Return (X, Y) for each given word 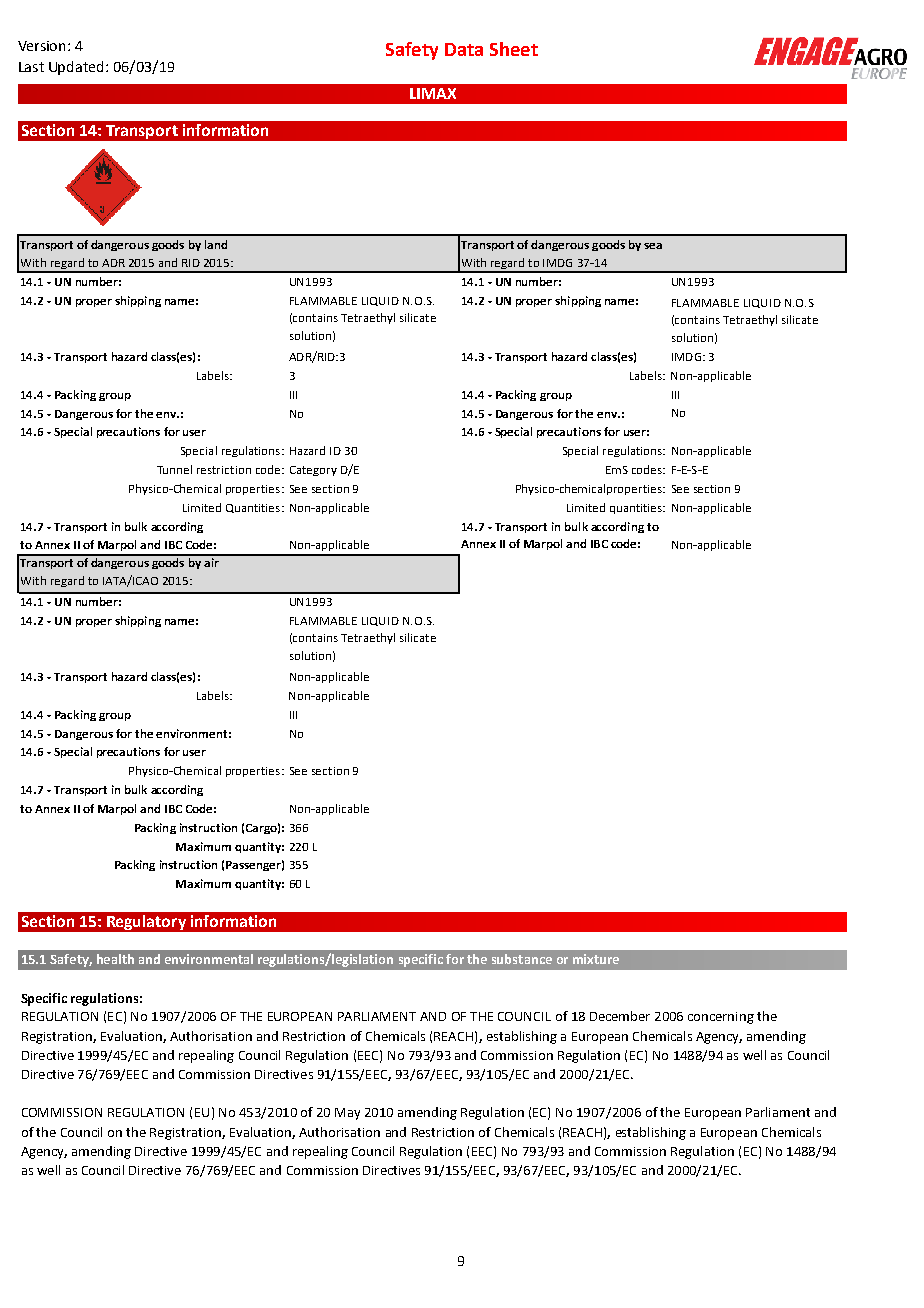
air (211, 561)
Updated (76, 68)
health (115, 959)
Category (313, 471)
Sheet (514, 49)
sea (653, 246)
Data (464, 49)
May (347, 1114)
